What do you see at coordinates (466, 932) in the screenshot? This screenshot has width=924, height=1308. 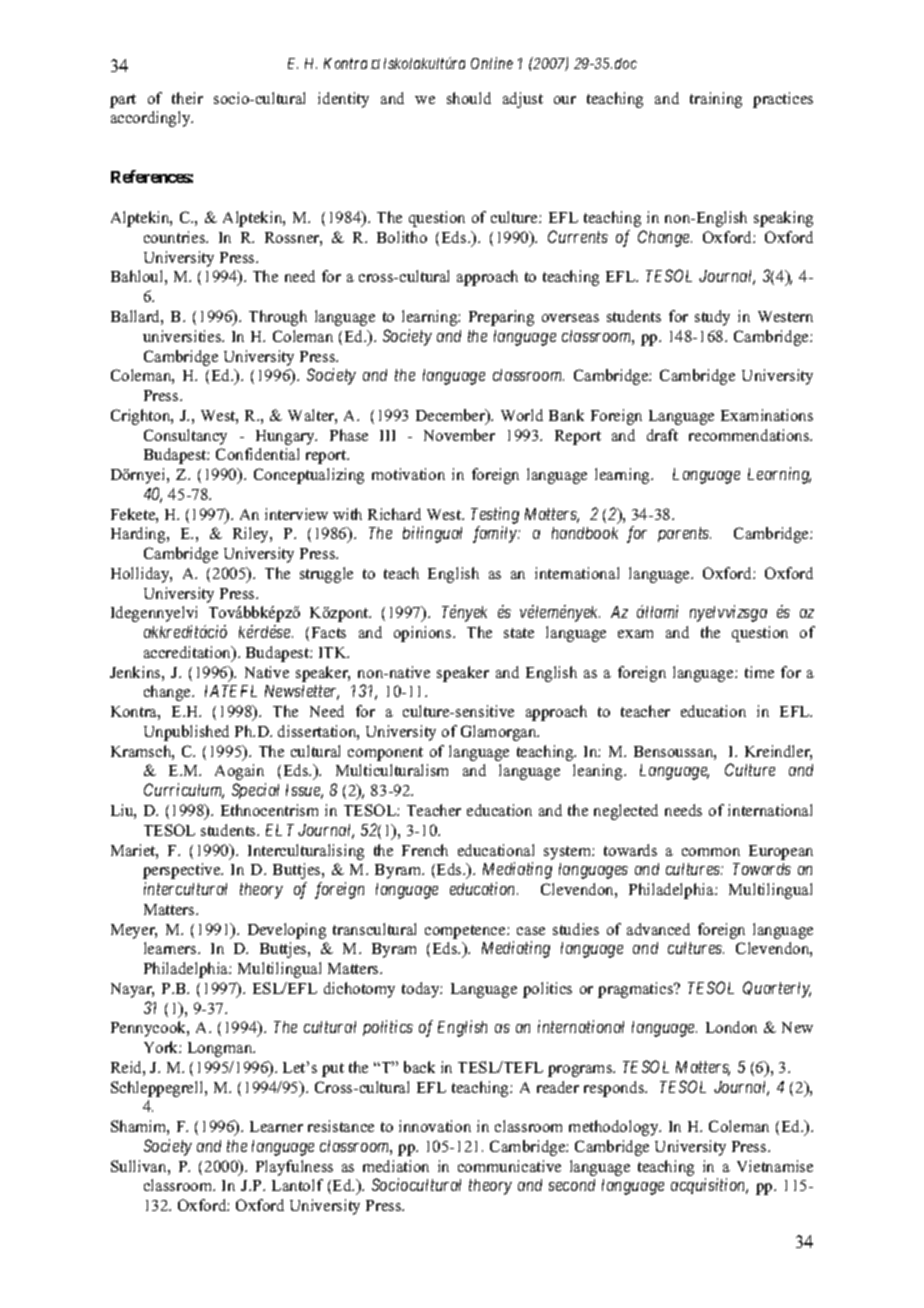 I see `competence` at bounding box center [466, 932].
